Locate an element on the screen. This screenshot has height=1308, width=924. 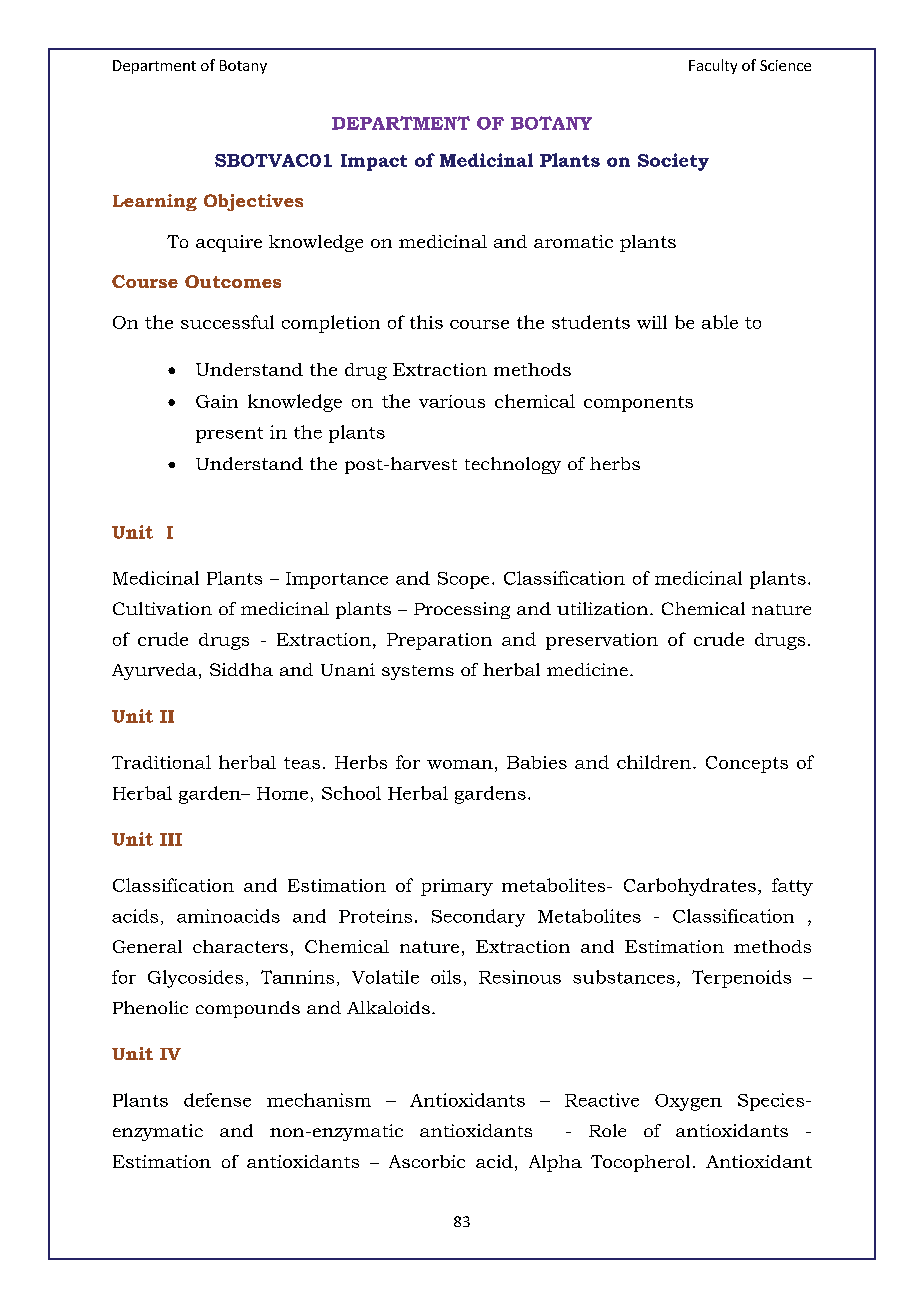
Impact is located at coordinates (374, 162).
